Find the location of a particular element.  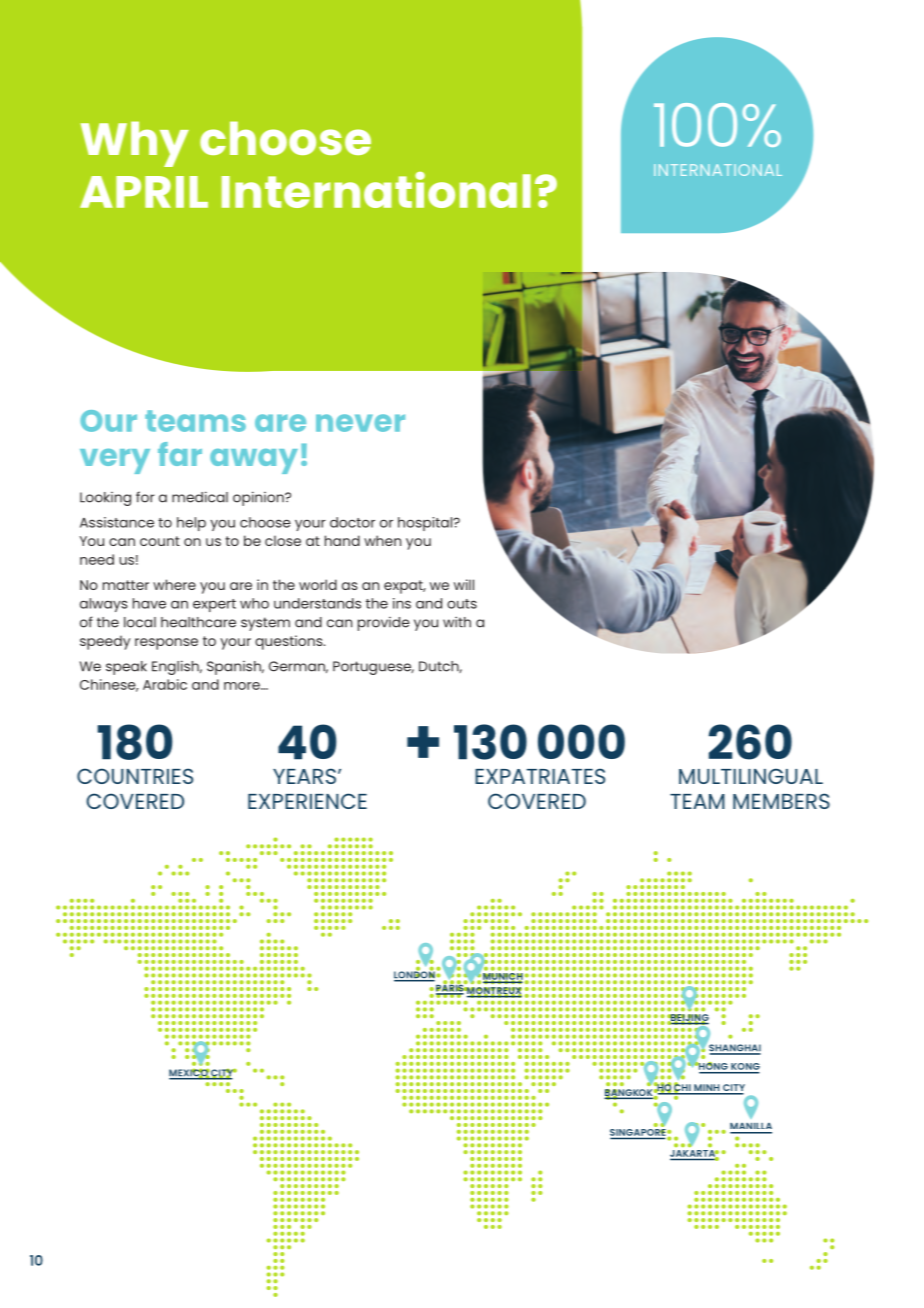

with is located at coordinates (457, 622).
